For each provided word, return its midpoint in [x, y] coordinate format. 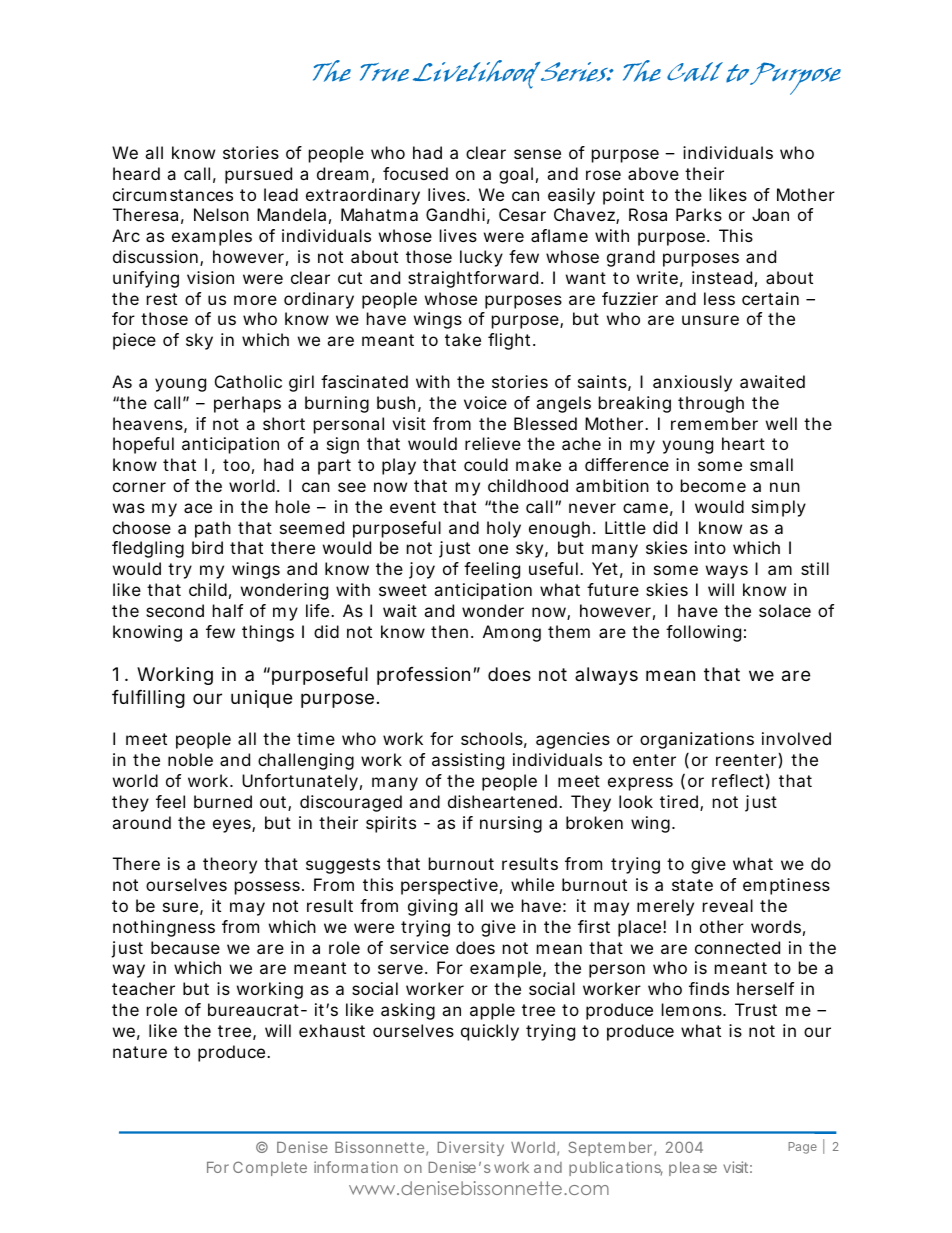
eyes [233, 826]
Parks [699, 214]
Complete [270, 1168]
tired [679, 801]
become [713, 485]
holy [504, 529]
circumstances [173, 194]
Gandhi [455, 214]
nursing [511, 824]
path [213, 529]
